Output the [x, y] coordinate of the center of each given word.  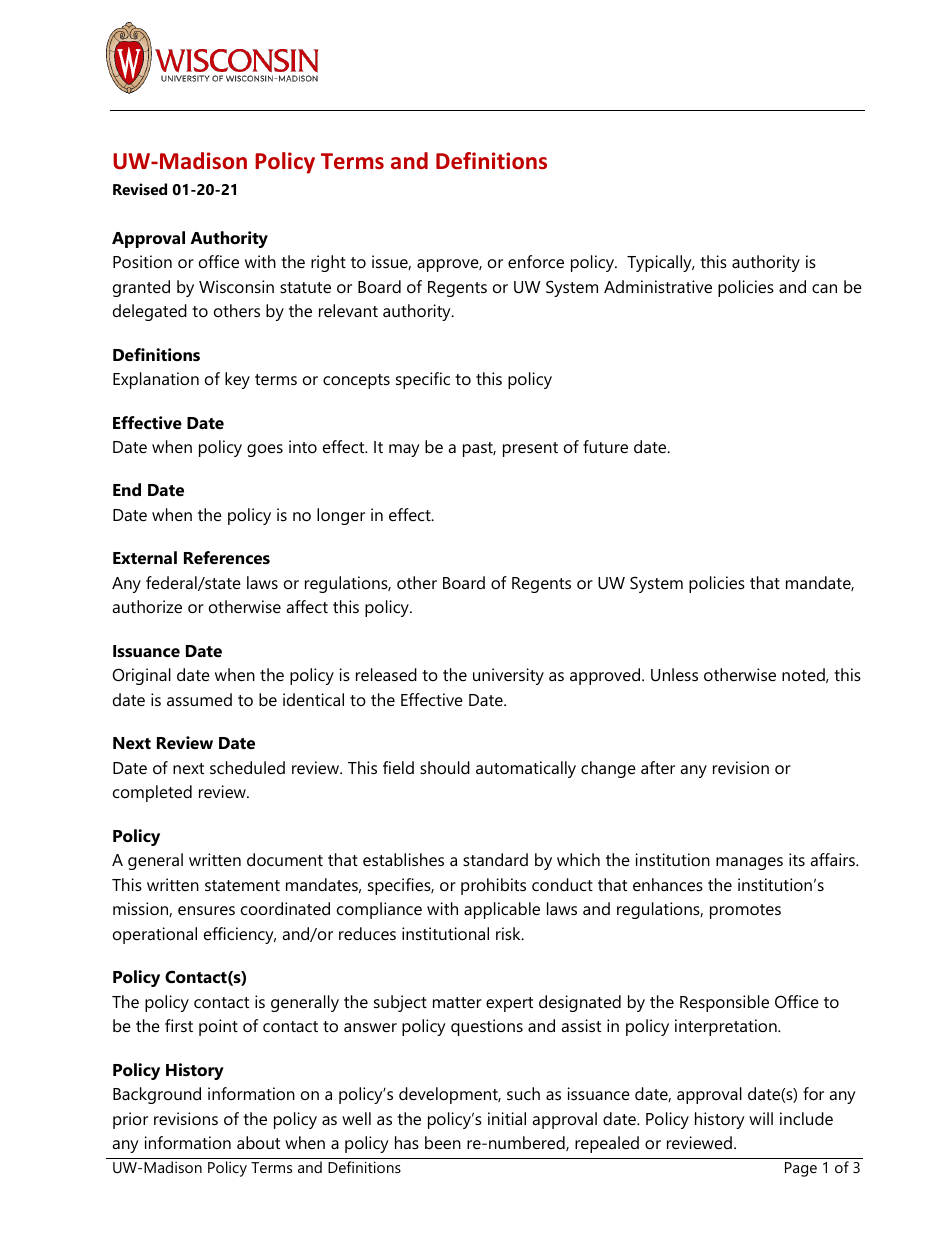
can [824, 288]
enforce [536, 261]
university [508, 676]
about [258, 1142]
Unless [674, 674]
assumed [199, 699]
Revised [140, 189]
